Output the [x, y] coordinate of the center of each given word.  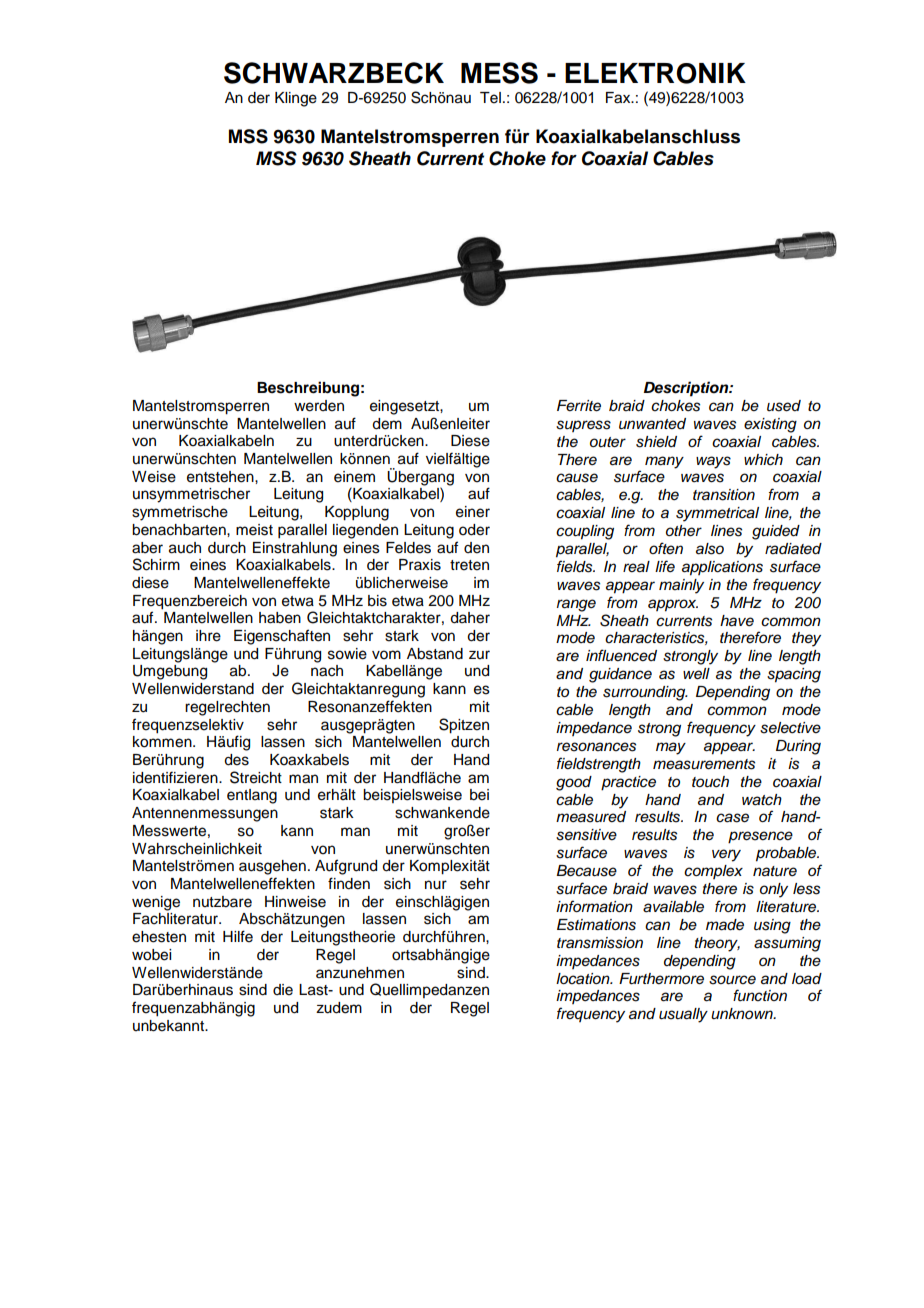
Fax [619, 98]
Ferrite [579, 406]
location [584, 978]
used [784, 406]
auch [185, 548]
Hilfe [238, 936]
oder [474, 530]
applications [722, 568]
